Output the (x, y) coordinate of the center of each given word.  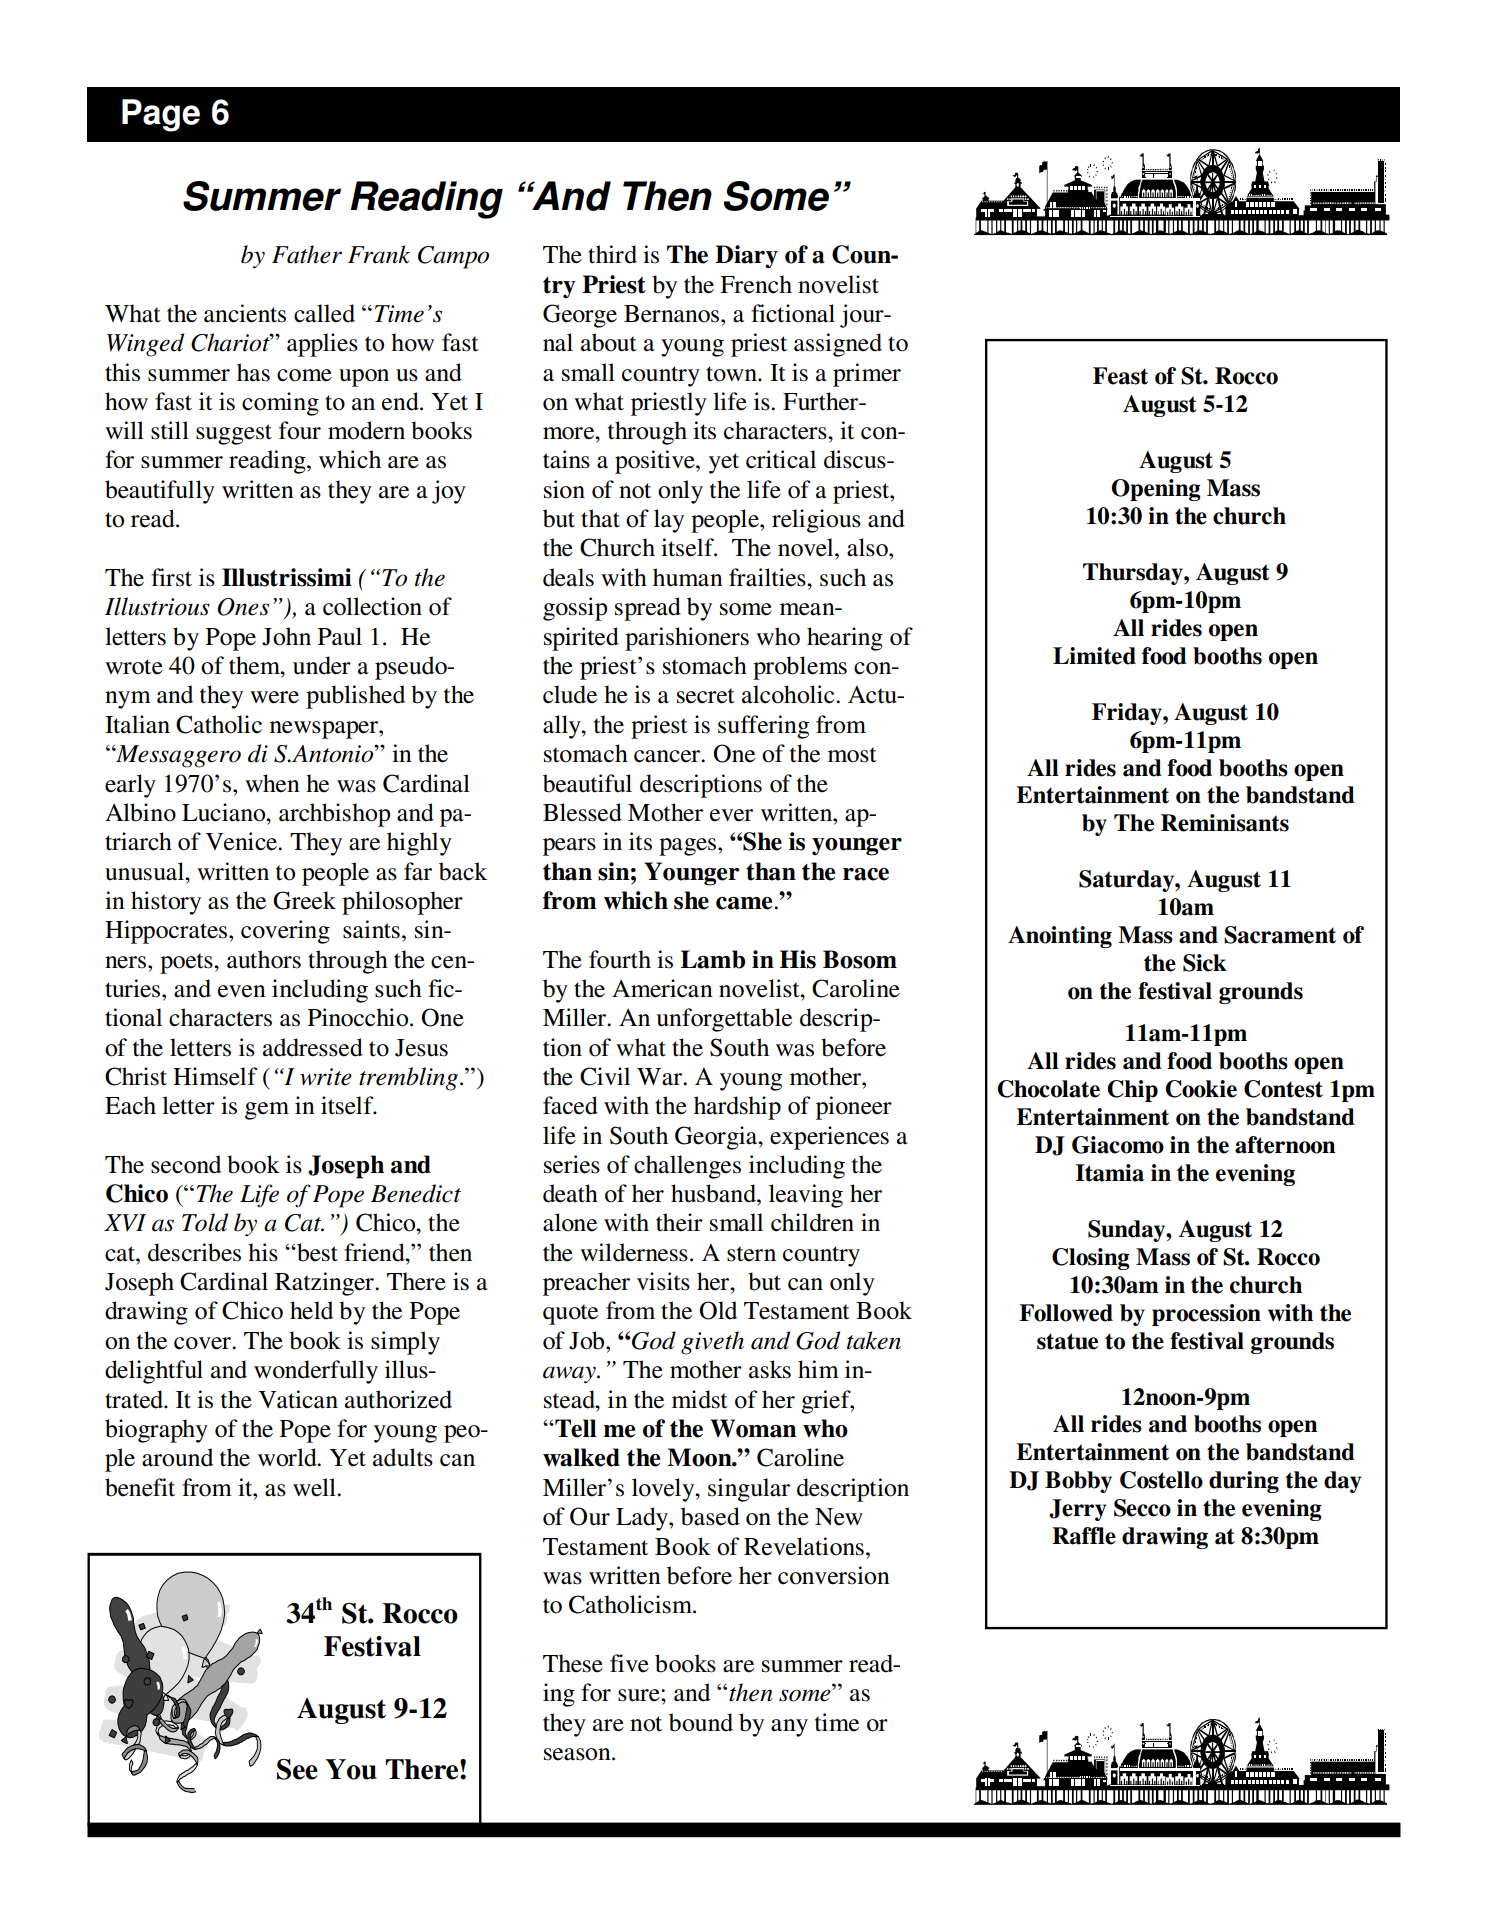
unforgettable (724, 1020)
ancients (245, 313)
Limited (1094, 656)
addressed (313, 1047)
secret (706, 696)
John (286, 636)
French (756, 284)
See (297, 1769)
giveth (712, 1343)
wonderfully (316, 1372)
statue (1067, 1341)
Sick (1205, 963)
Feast (1120, 376)
